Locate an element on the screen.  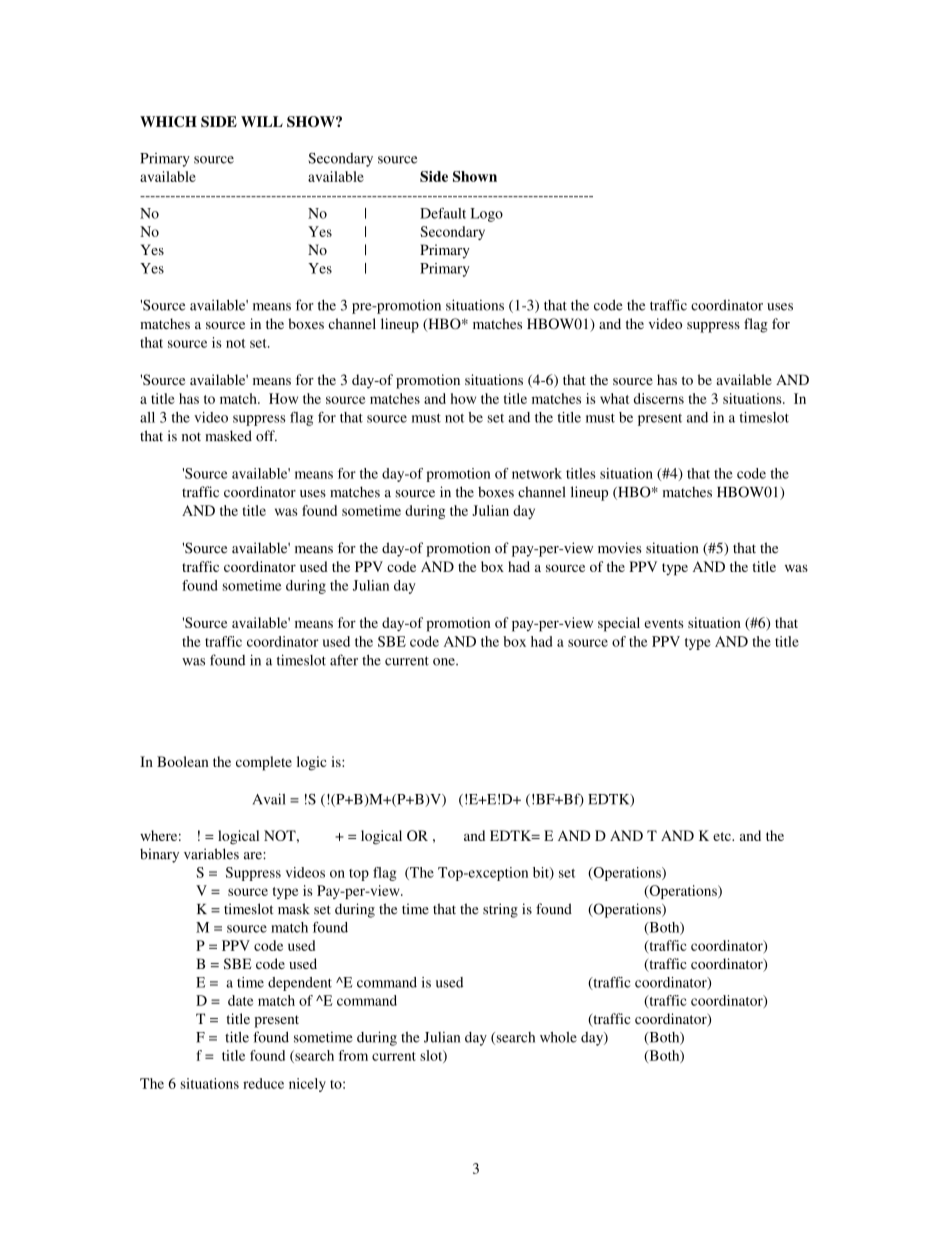
Default is located at coordinates (443, 213).
